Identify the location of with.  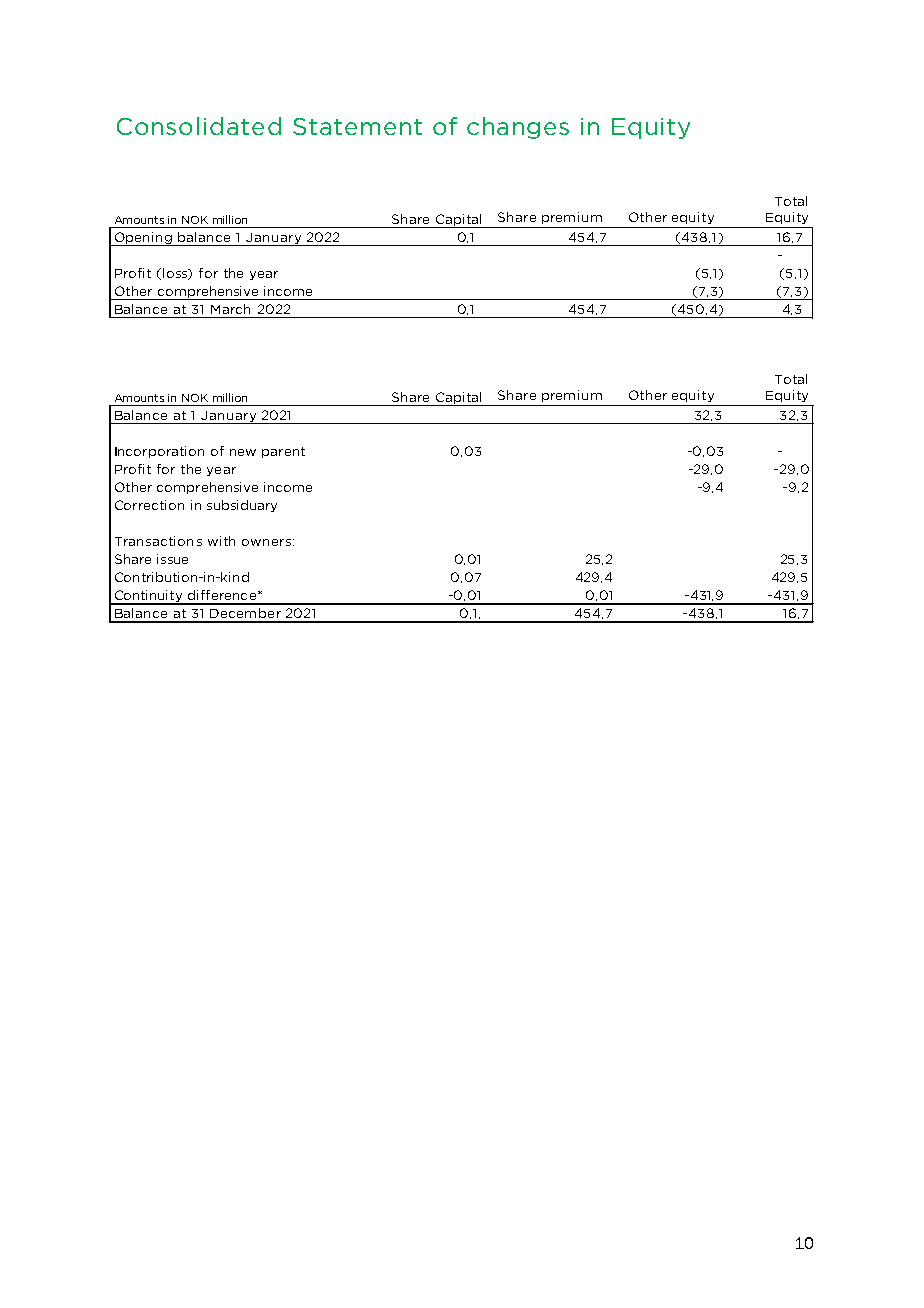
(221, 541).
